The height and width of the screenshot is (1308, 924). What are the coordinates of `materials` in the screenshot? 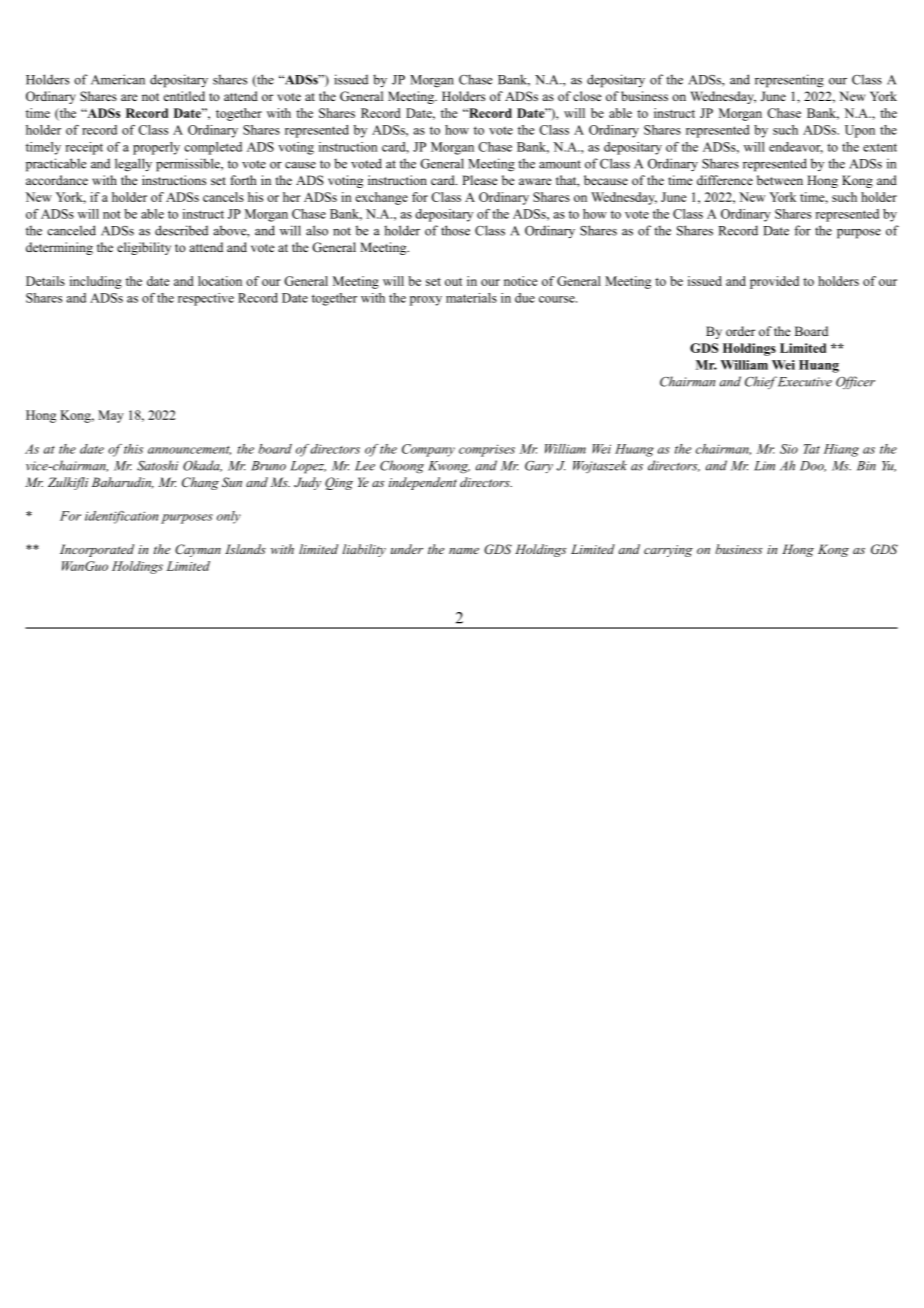 It's located at (471, 298).
